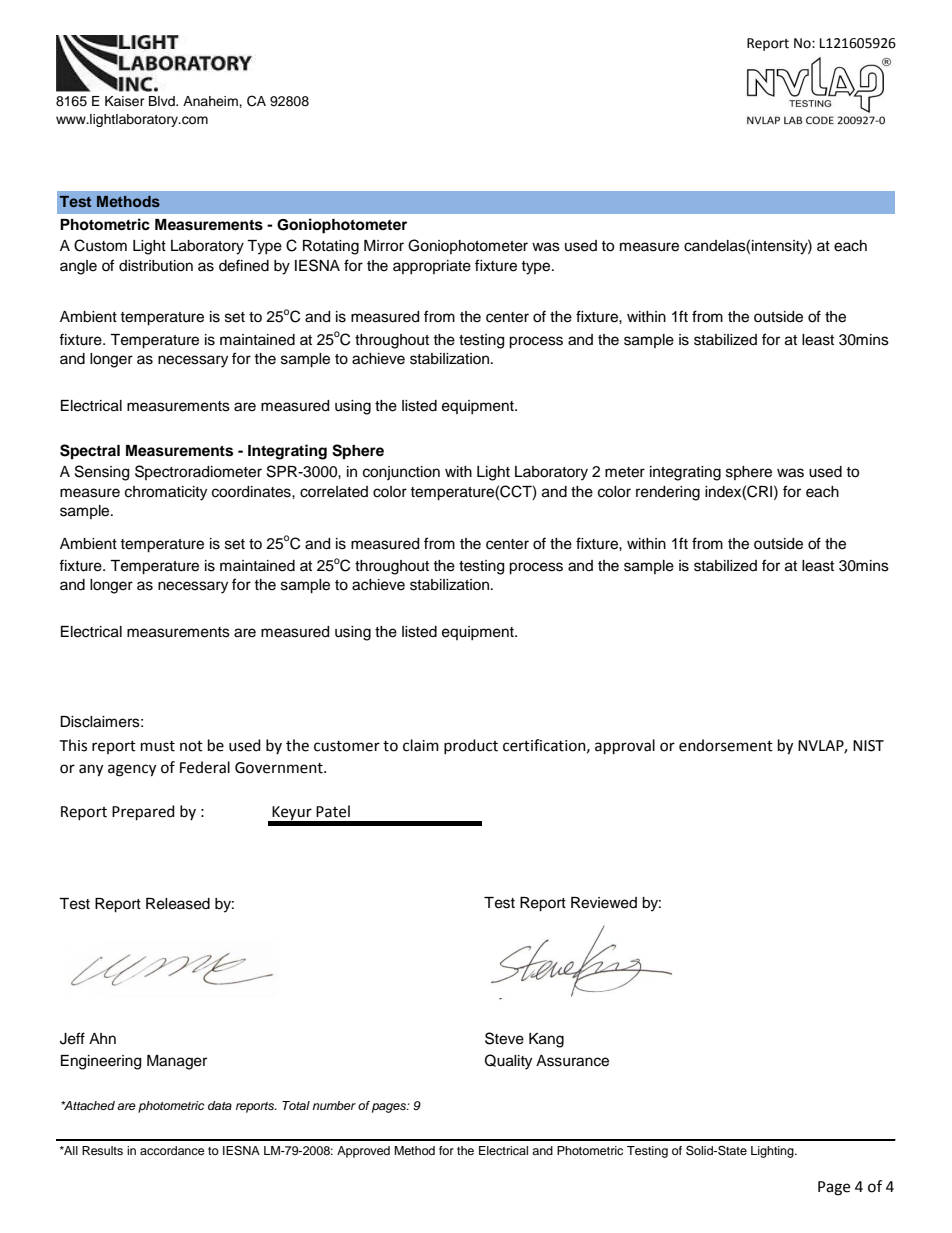  I want to click on rendering, so click(668, 493).
